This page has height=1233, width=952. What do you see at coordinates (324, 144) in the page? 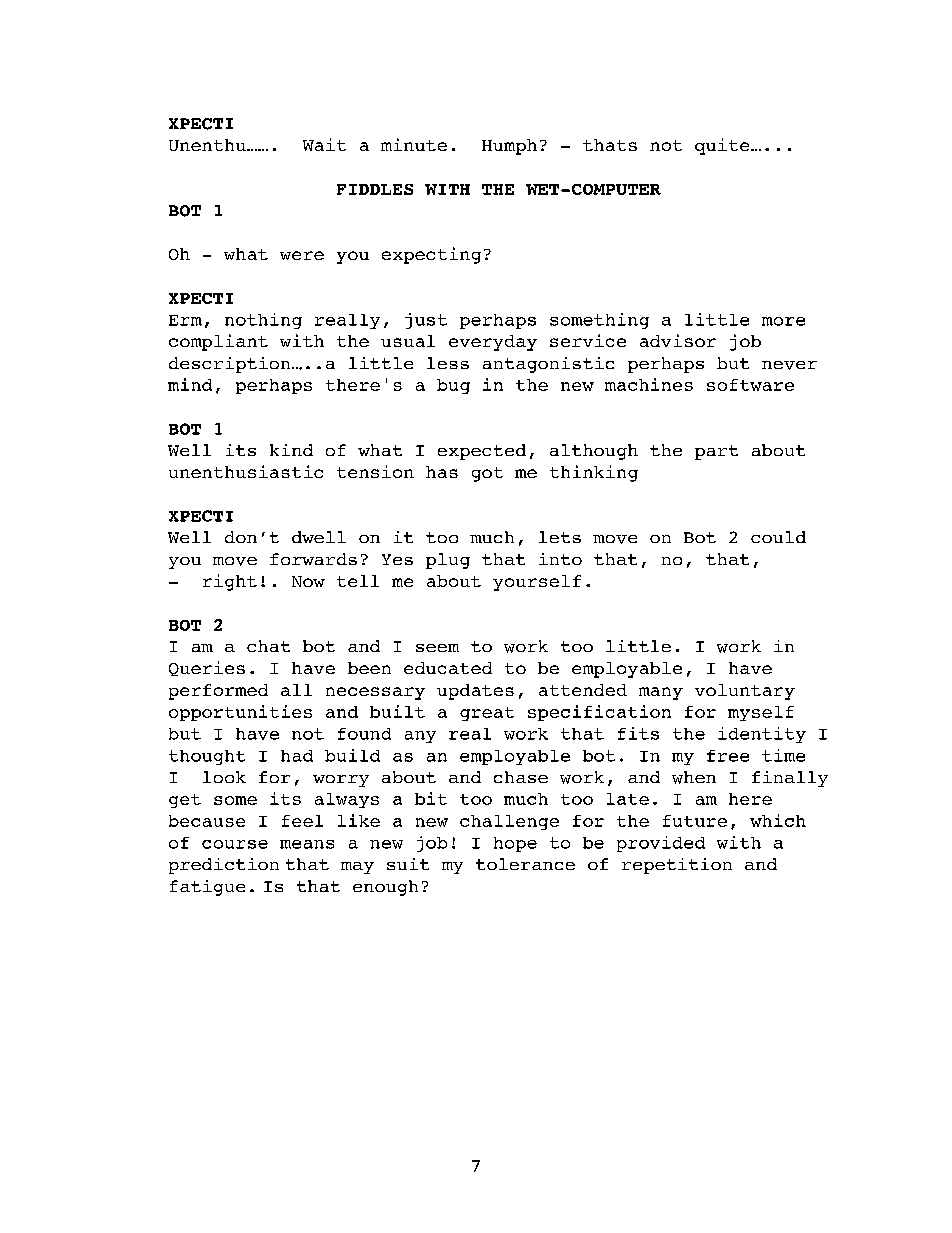
I see `Wait` at bounding box center [324, 144].
